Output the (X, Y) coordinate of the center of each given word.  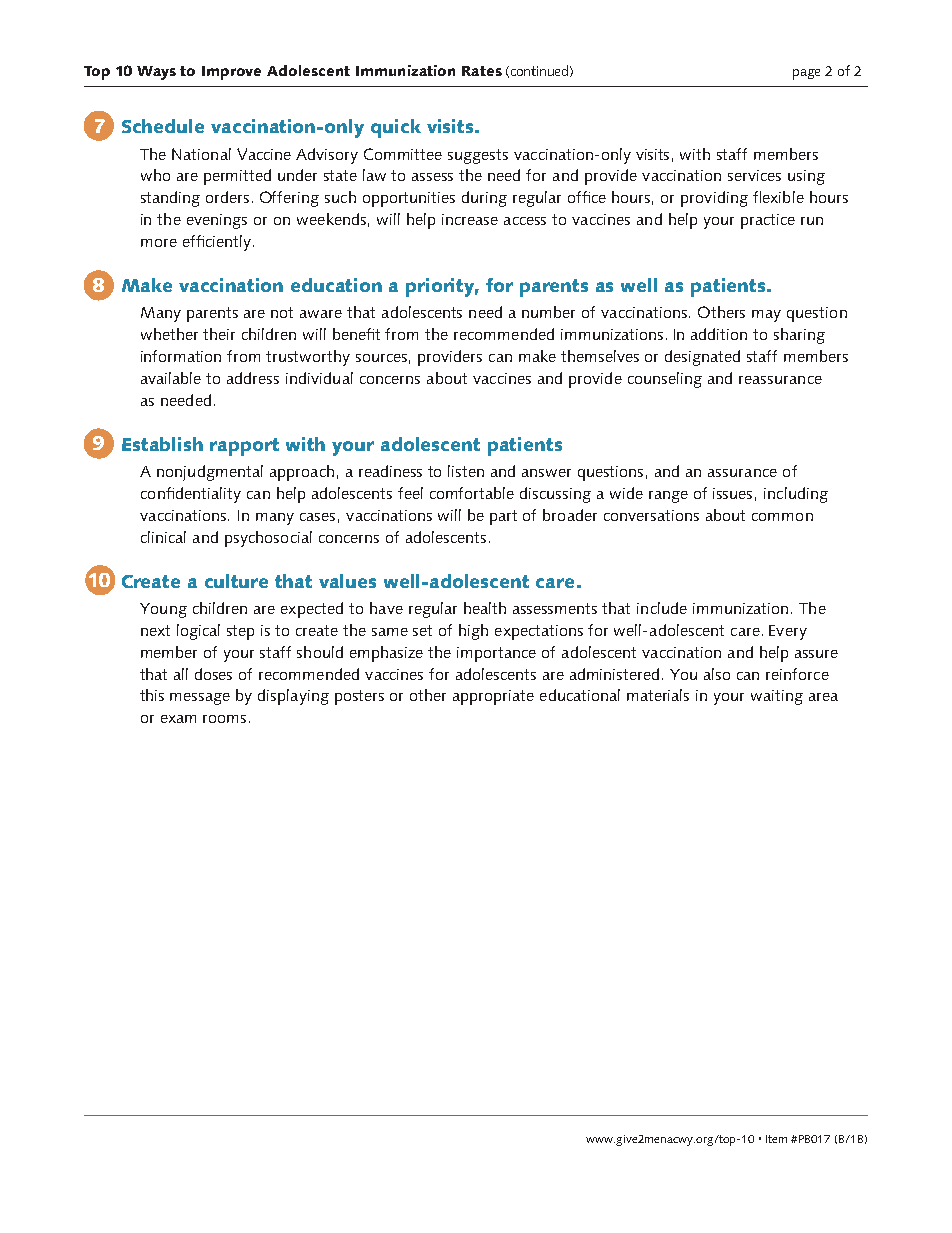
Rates (482, 71)
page (806, 74)
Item (776, 1139)
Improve (231, 73)
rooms (224, 719)
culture (236, 581)
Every (788, 632)
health (485, 608)
